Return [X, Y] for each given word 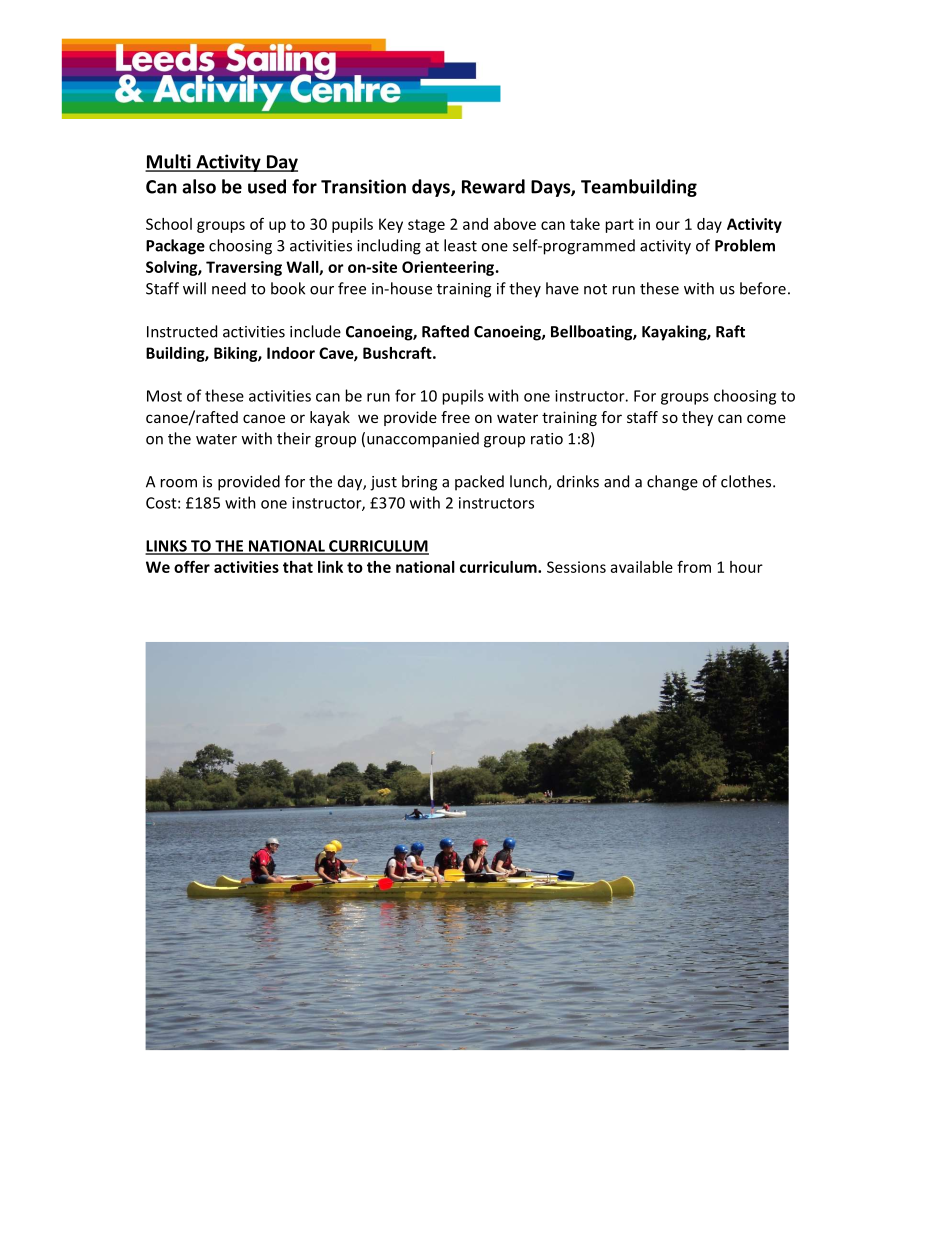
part [620, 226]
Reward [493, 186]
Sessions [576, 567]
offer [192, 566]
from [694, 566]
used [267, 186]
